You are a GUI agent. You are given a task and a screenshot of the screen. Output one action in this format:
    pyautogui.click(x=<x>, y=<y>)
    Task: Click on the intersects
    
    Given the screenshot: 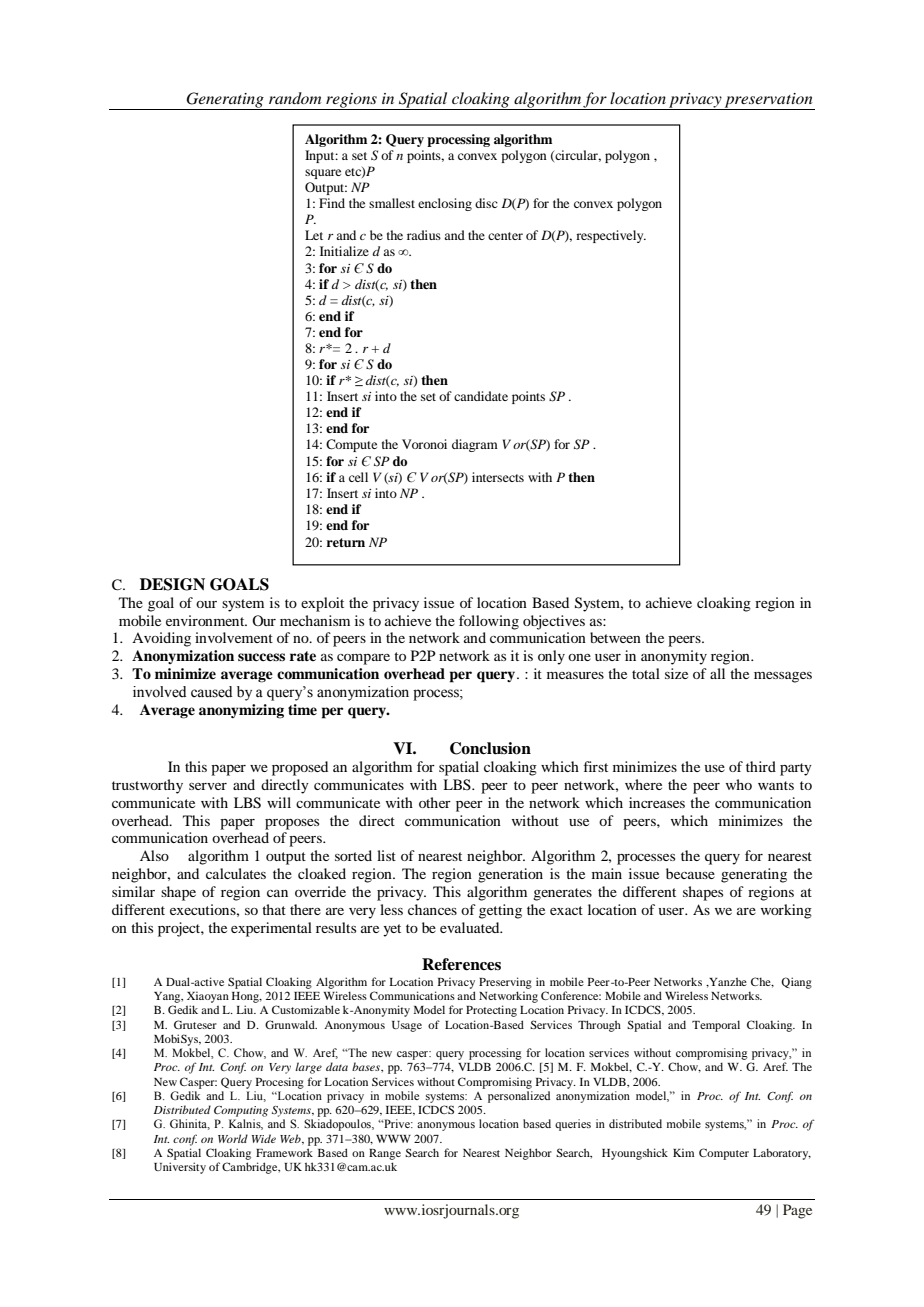 What is the action you would take?
    pyautogui.click(x=498, y=477)
